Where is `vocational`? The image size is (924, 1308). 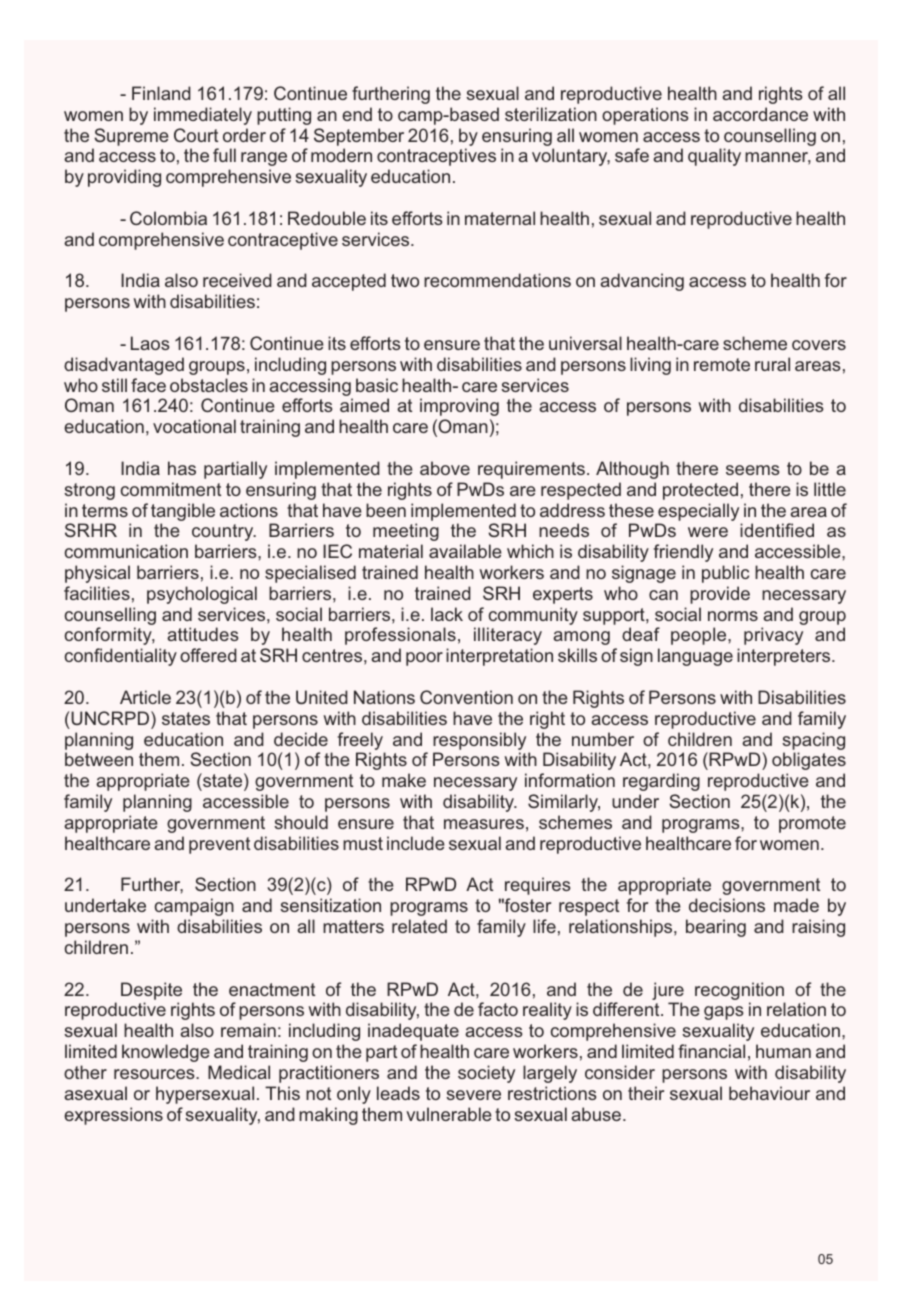 vocational is located at coordinates (194, 426).
